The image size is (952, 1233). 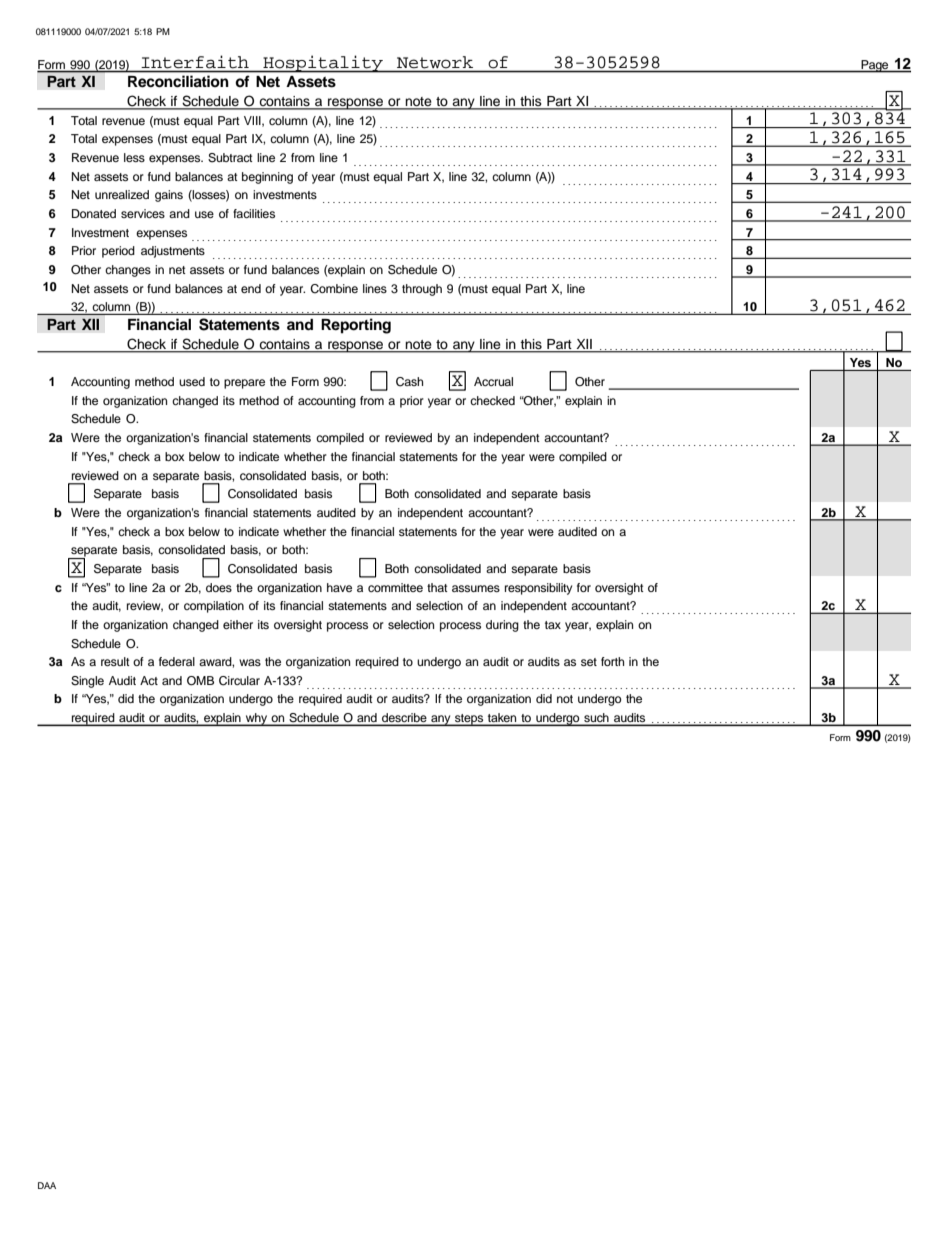 I want to click on Cash, so click(x=409, y=382).
